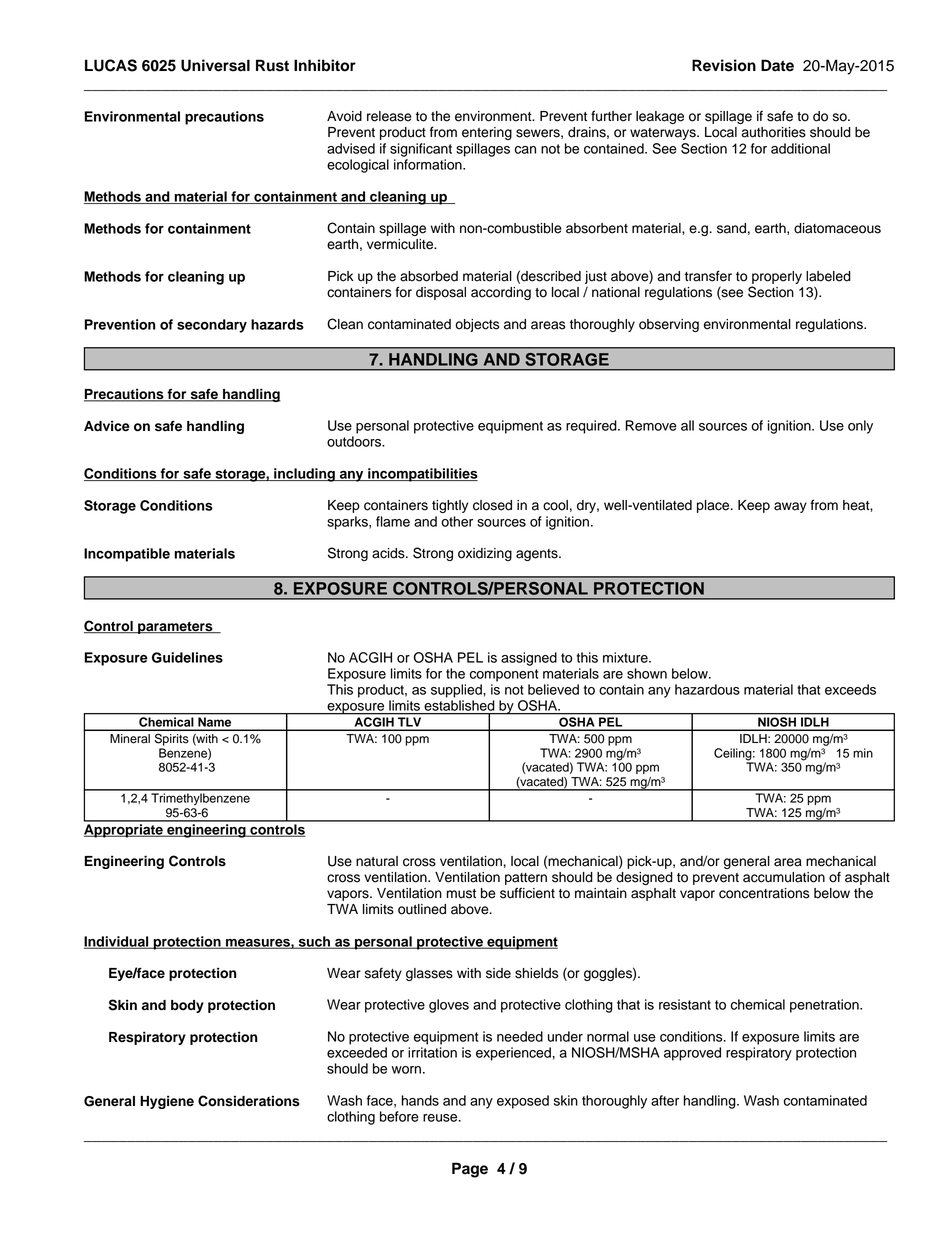 This page has width=952, height=1233. I want to click on all, so click(687, 425).
